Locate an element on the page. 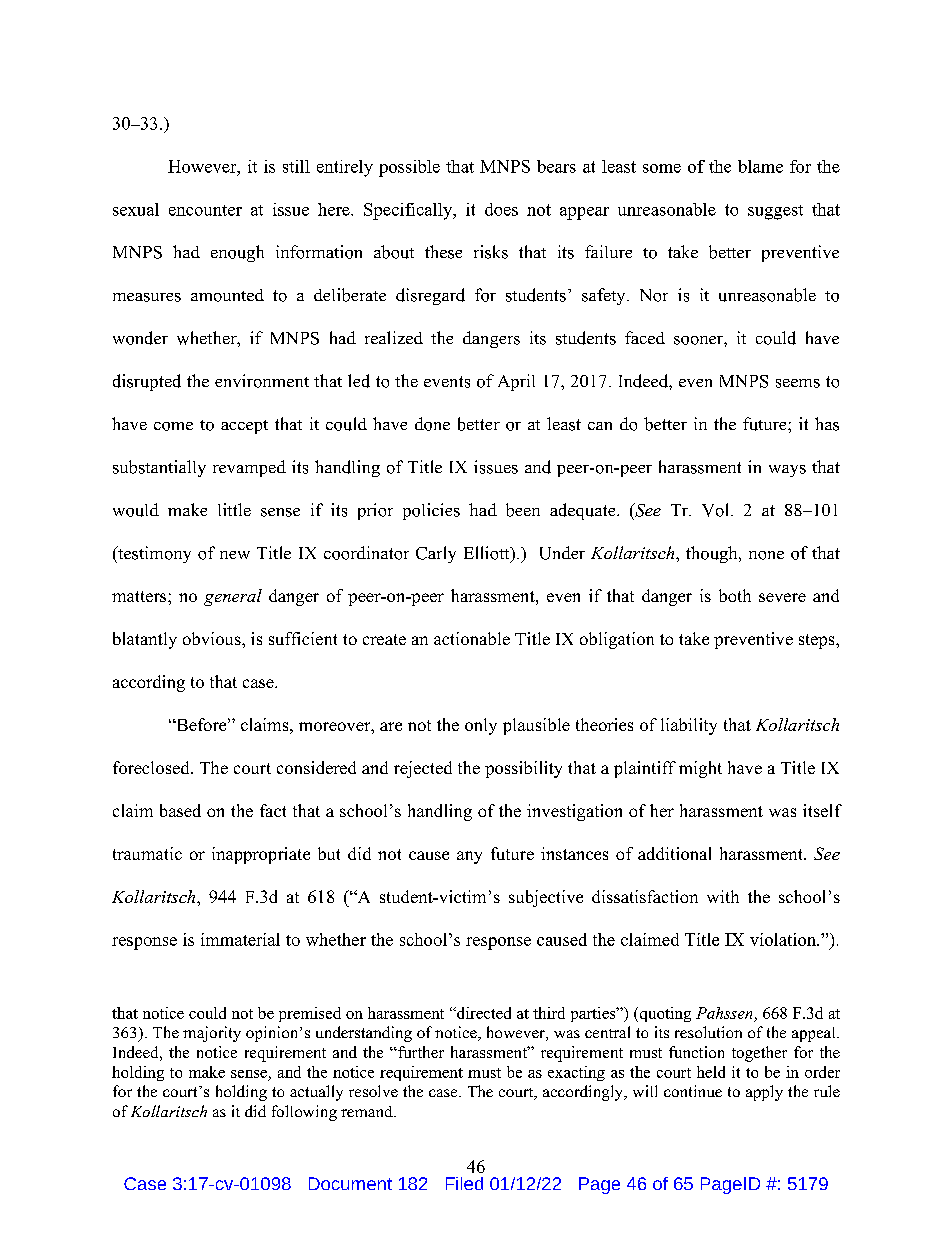 The image size is (952, 1233). seems is located at coordinates (798, 383).
